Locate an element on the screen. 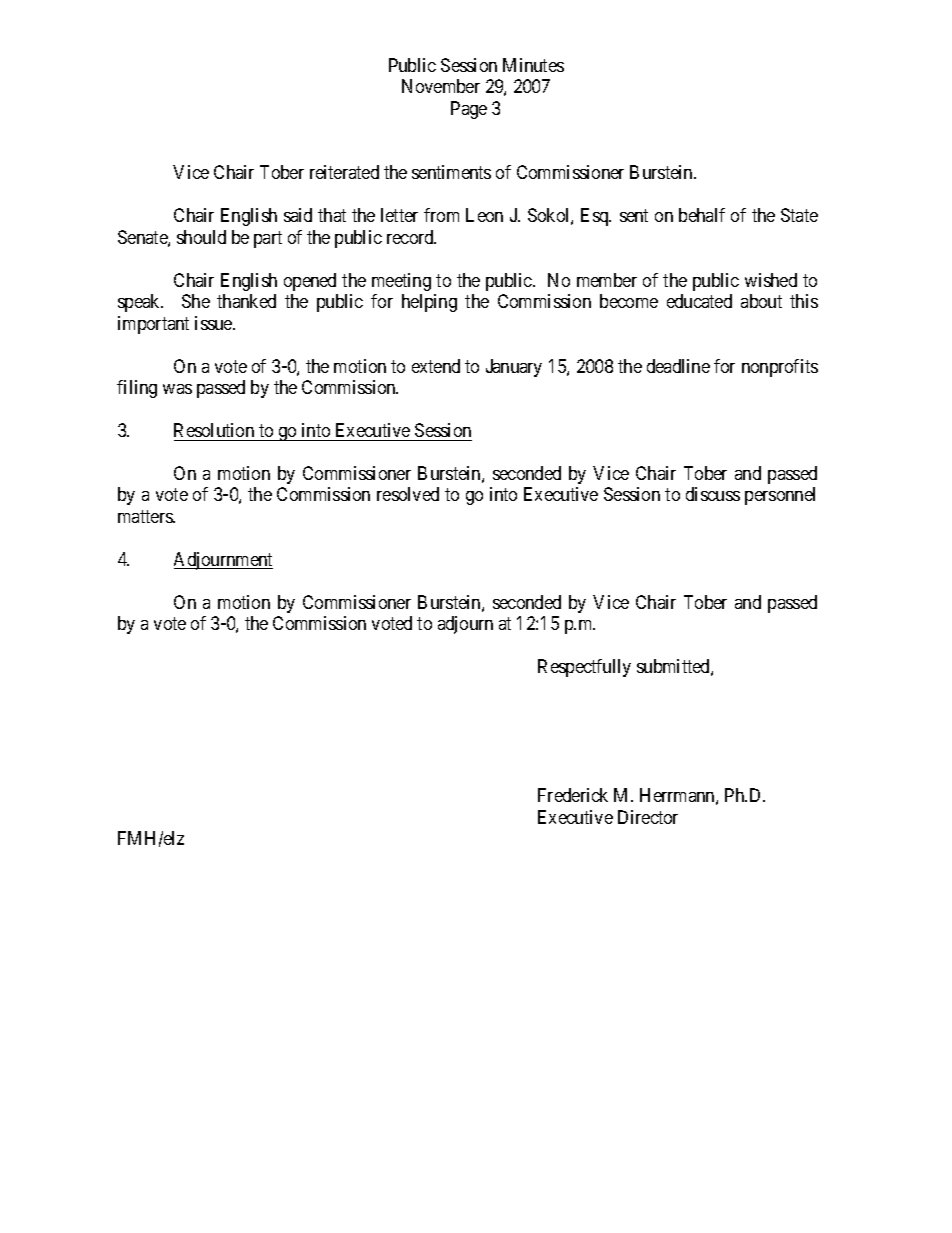 Image resolution: width=952 pixels, height=1233 pixels. resolved is located at coordinates (408, 494).
